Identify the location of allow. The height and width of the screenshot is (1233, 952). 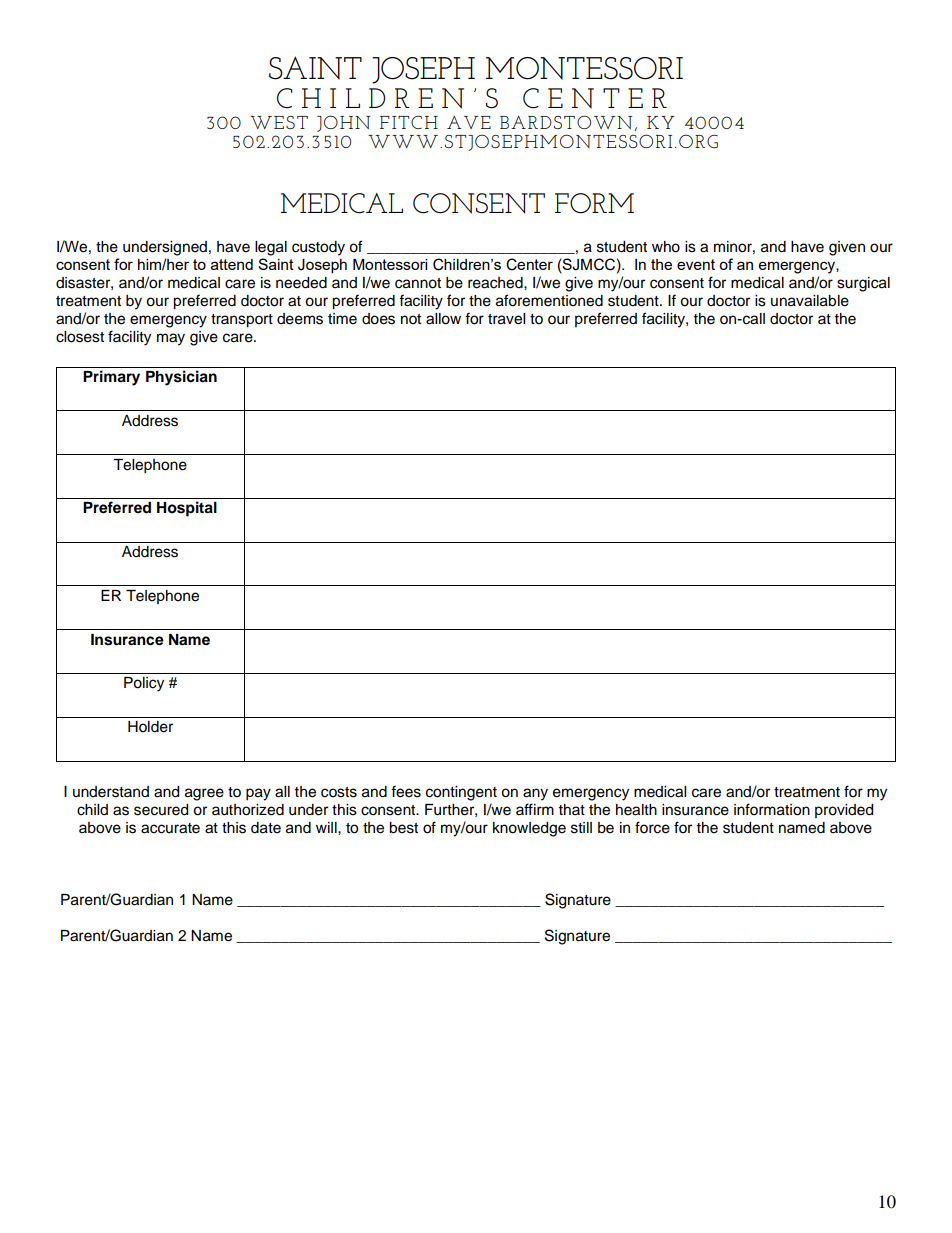
(443, 319).
